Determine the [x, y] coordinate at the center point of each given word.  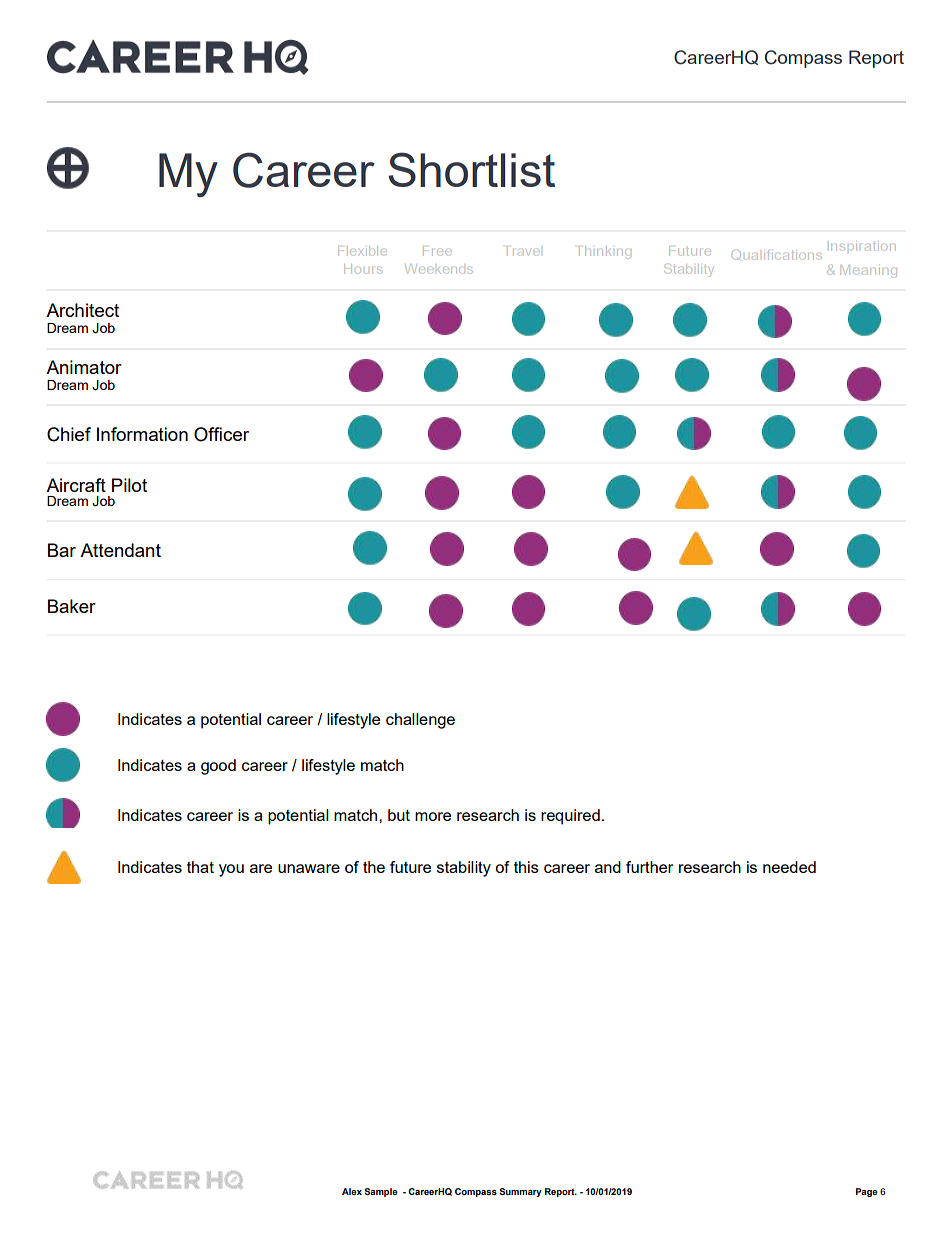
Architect [82, 310]
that [200, 867]
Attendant [120, 550]
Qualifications [777, 255]
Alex [352, 1191]
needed [789, 867]
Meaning [869, 271]
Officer [221, 434]
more [433, 816]
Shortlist [471, 169]
